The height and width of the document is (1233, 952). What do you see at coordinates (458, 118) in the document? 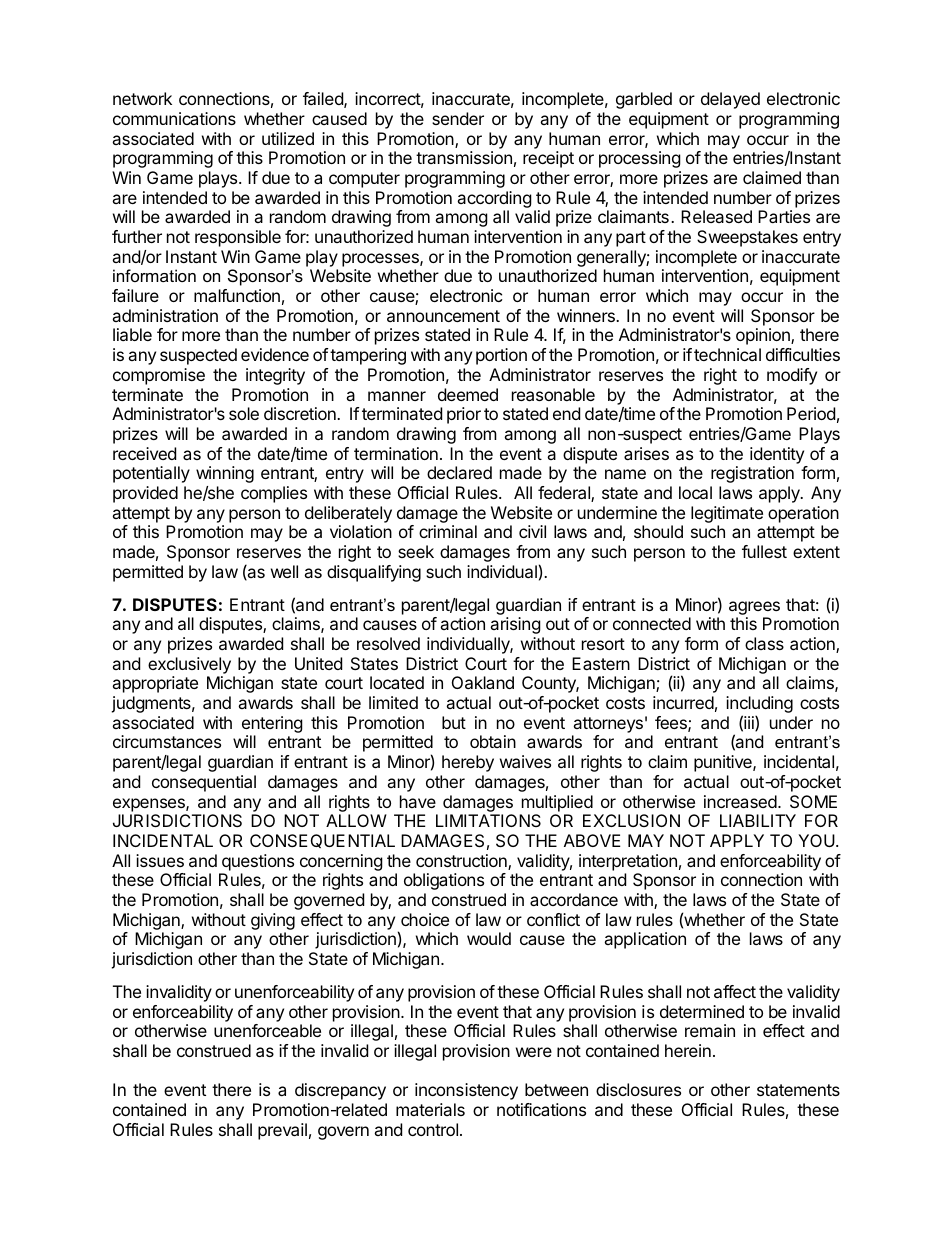
I see `sender` at bounding box center [458, 118].
